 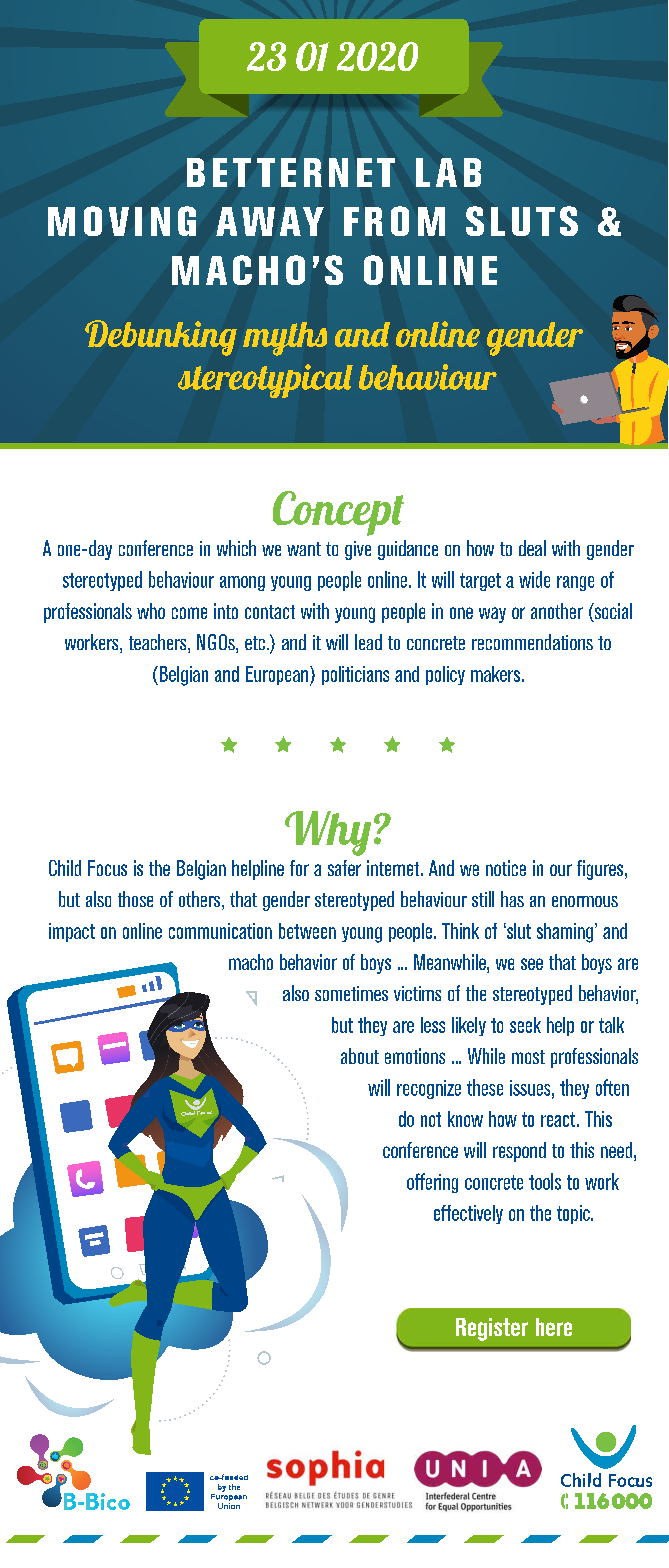 What do you see at coordinates (532, 642) in the image?
I see `recommendations` at bounding box center [532, 642].
